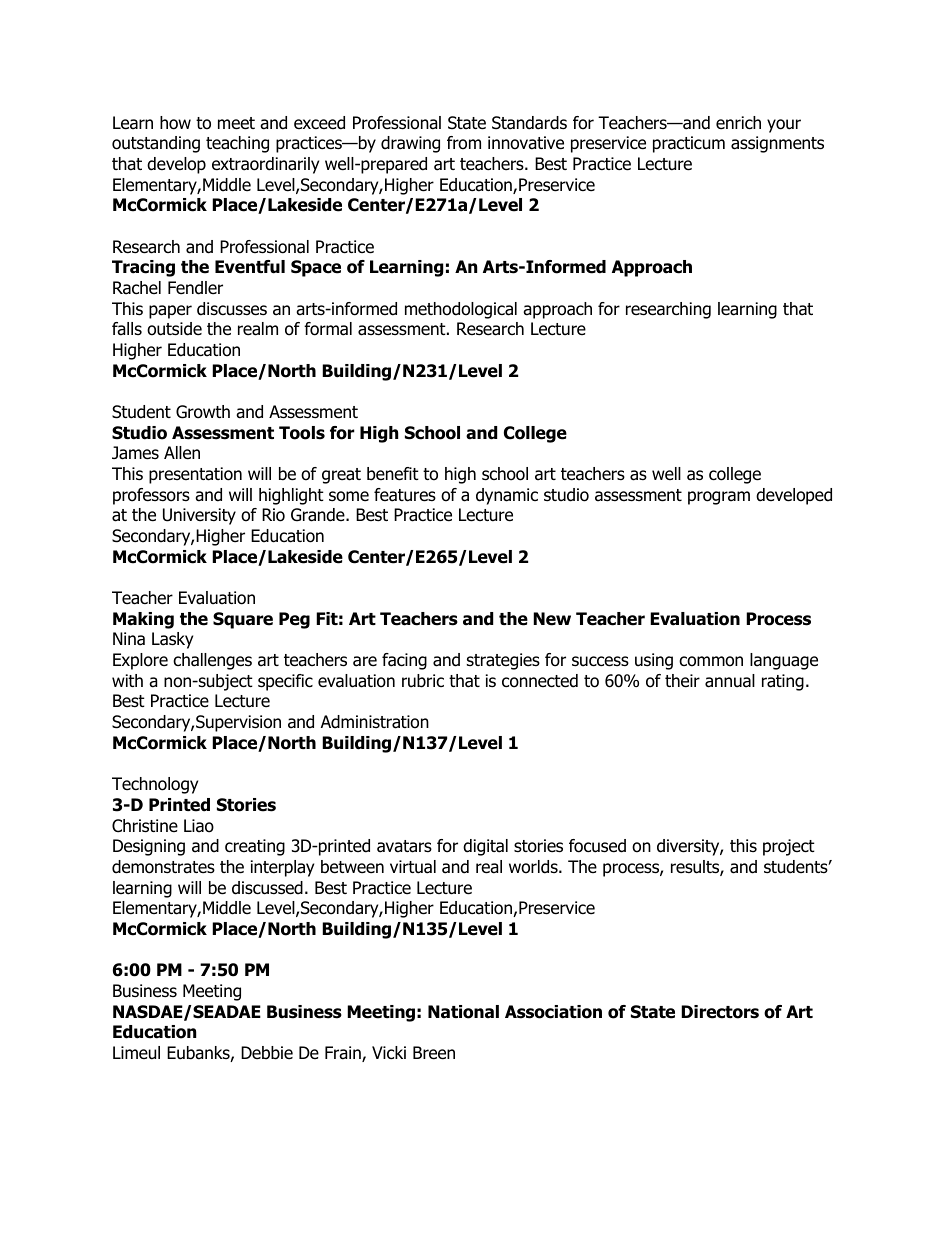  Describe the element at coordinates (243, 620) in the page. I see `Square` at that location.
